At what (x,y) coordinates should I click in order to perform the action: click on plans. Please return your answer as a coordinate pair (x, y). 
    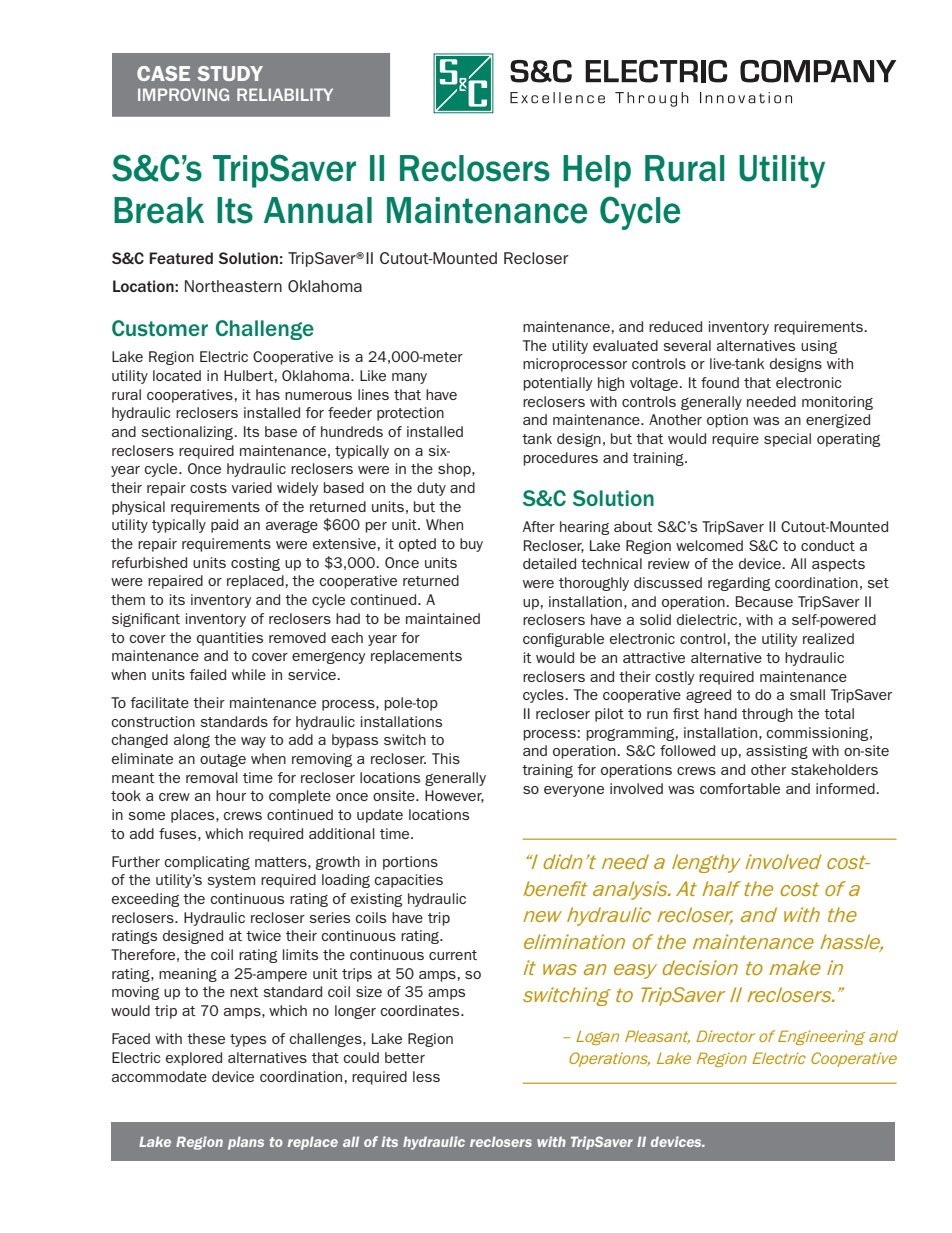
    Looking at the image, I should click on (246, 1143).
